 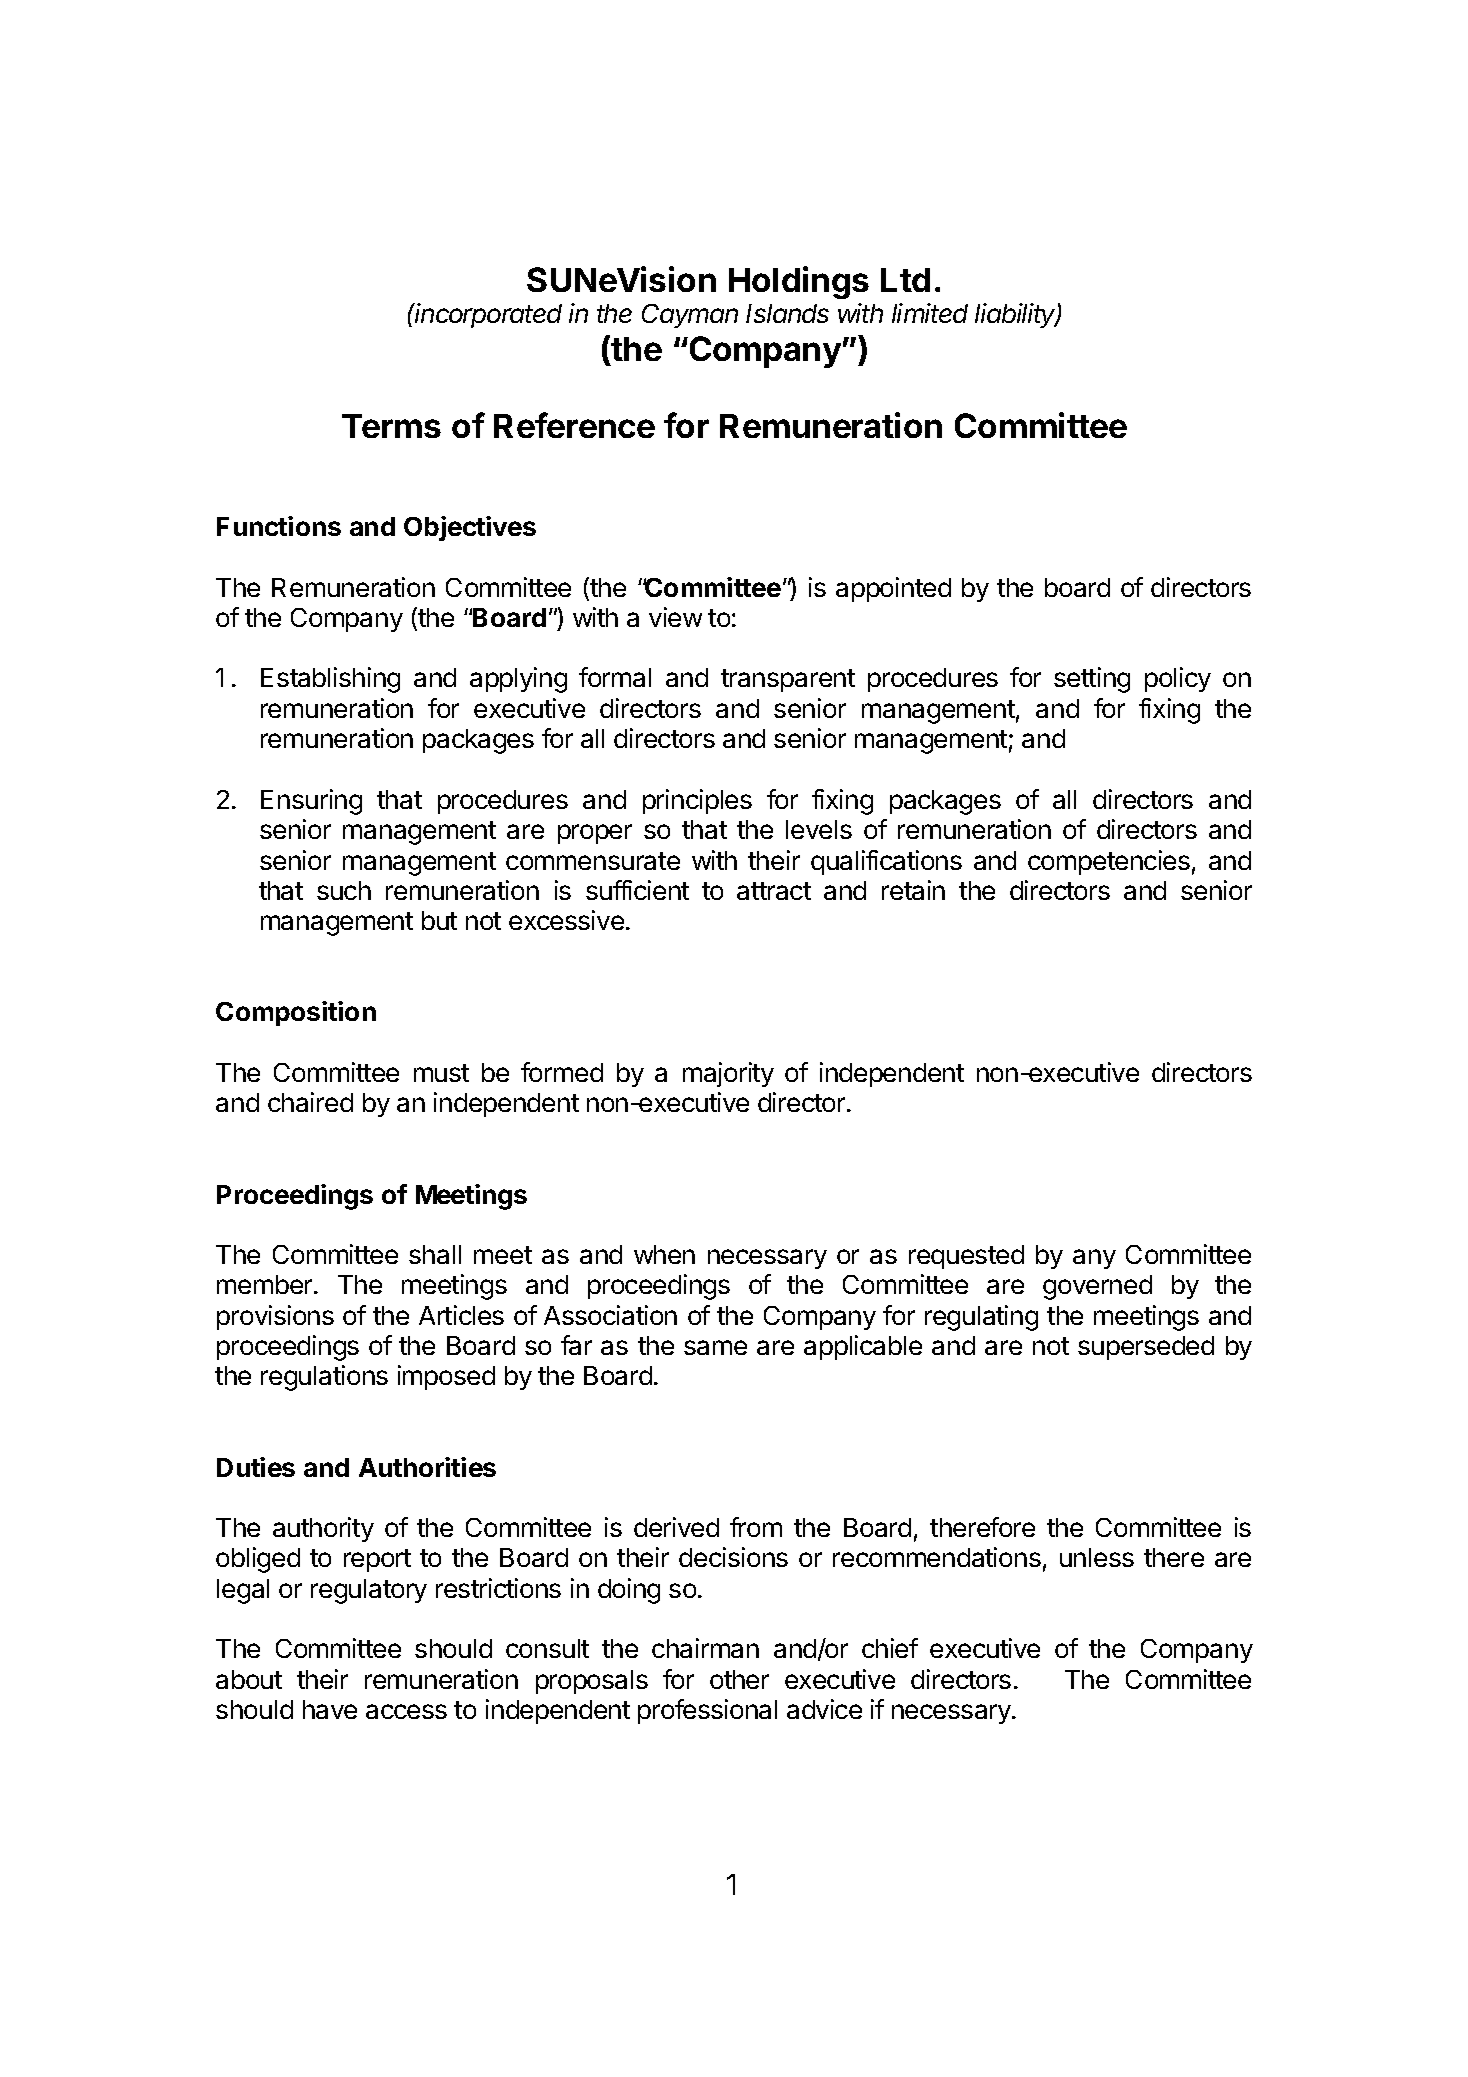 I want to click on regulations, so click(x=324, y=1378).
